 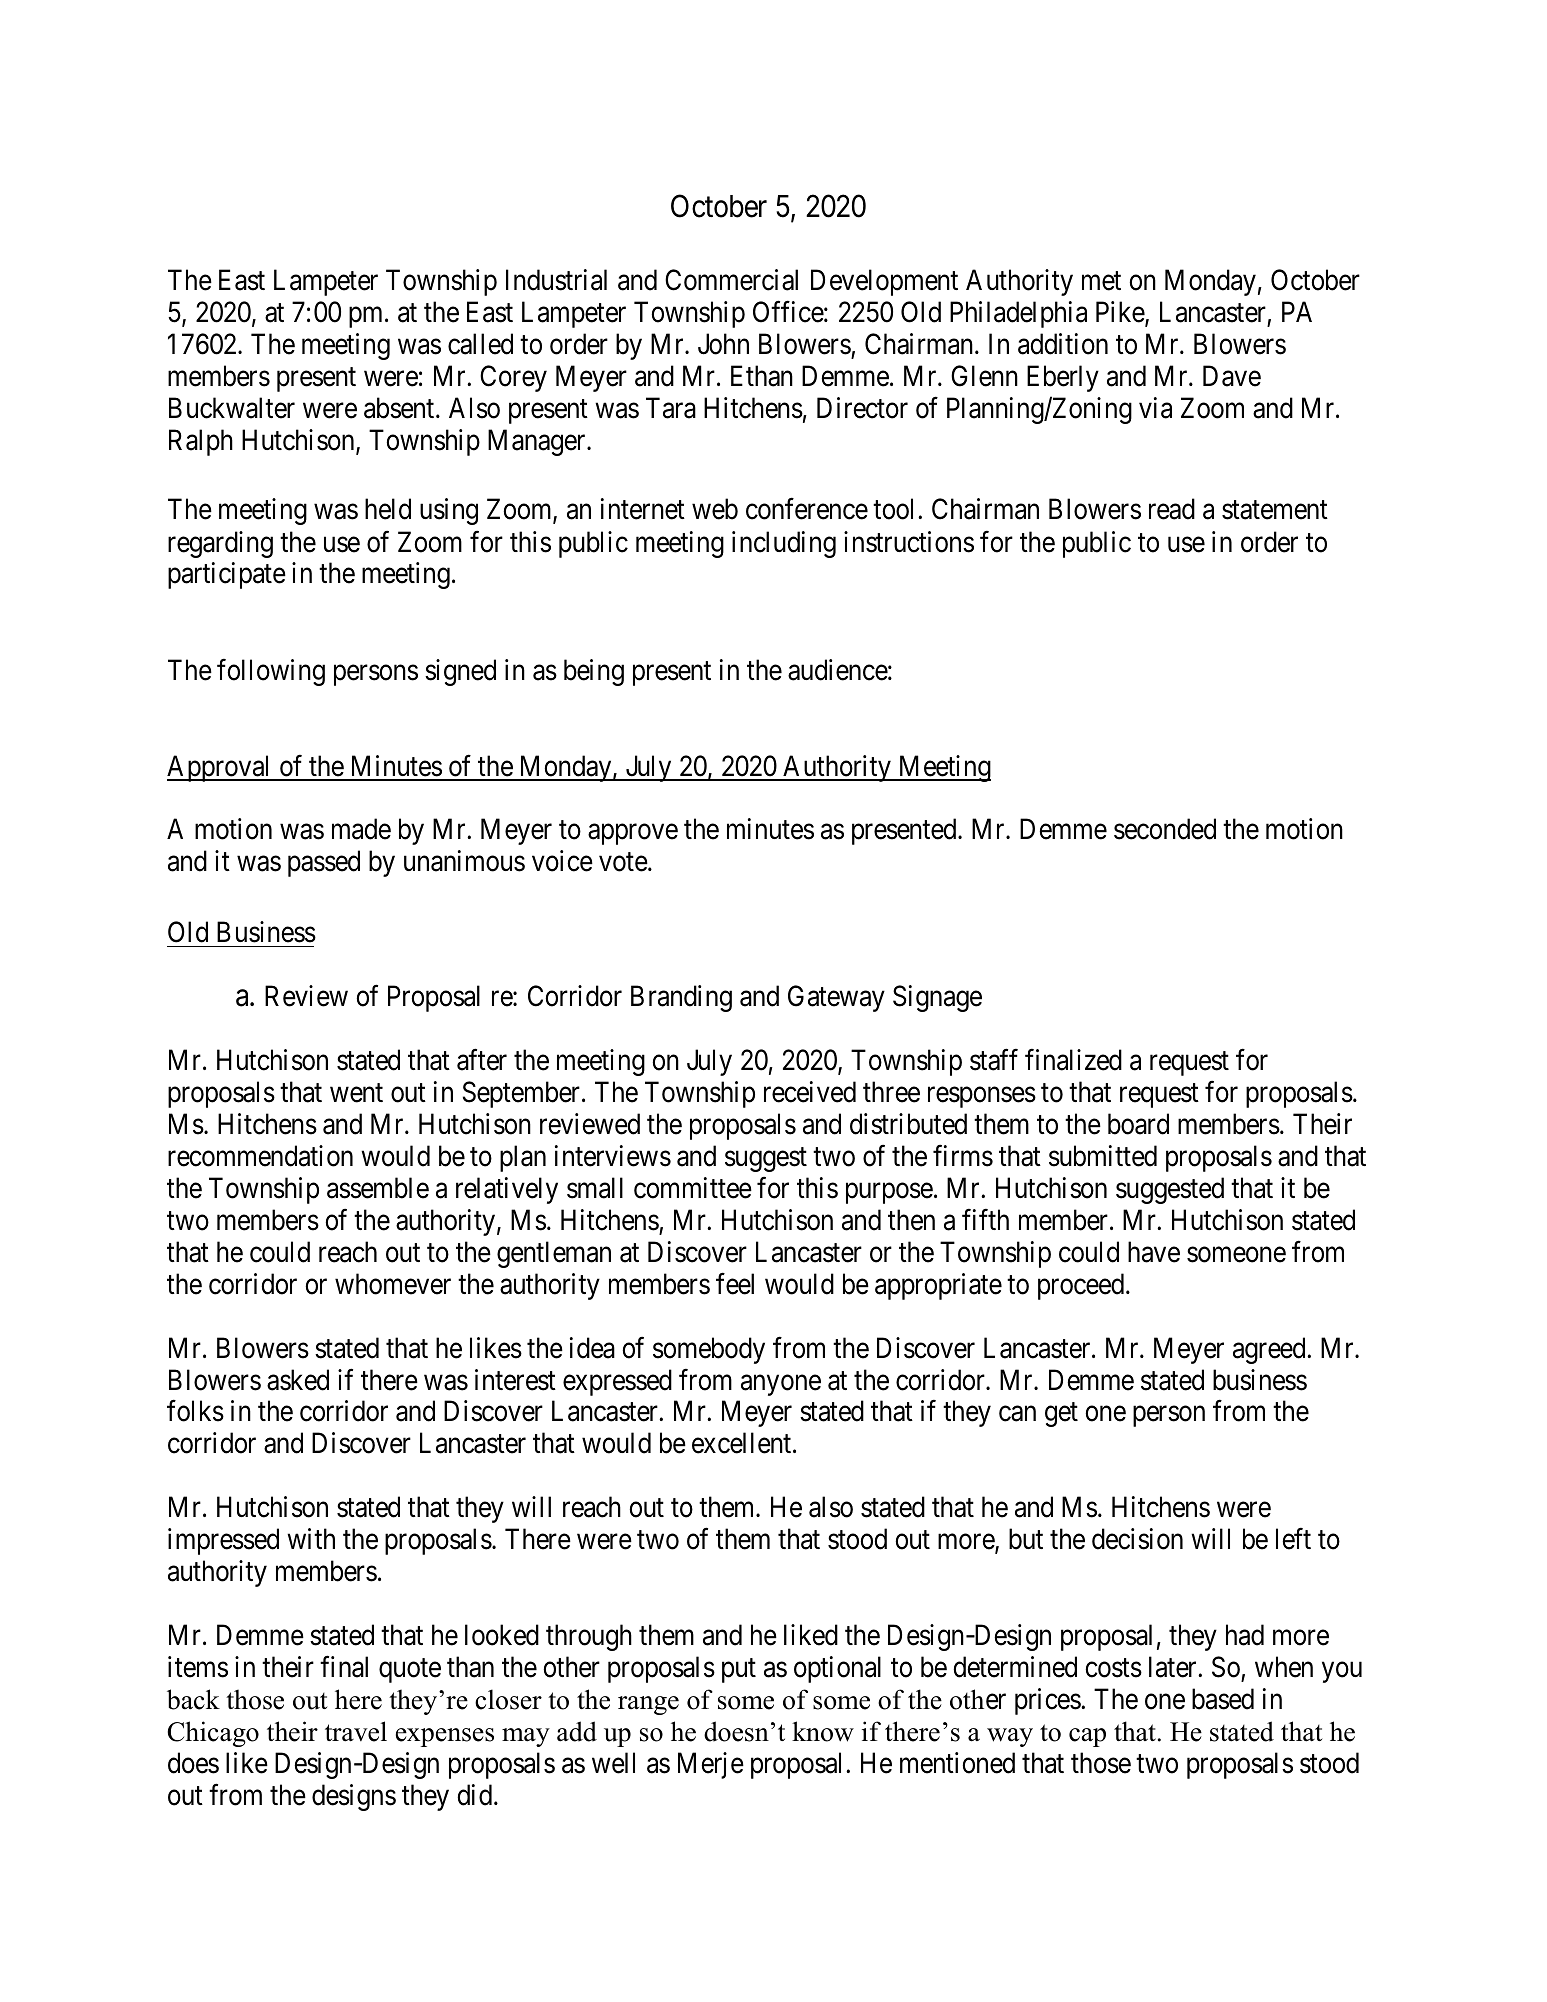 I want to click on absent, so click(x=400, y=408).
